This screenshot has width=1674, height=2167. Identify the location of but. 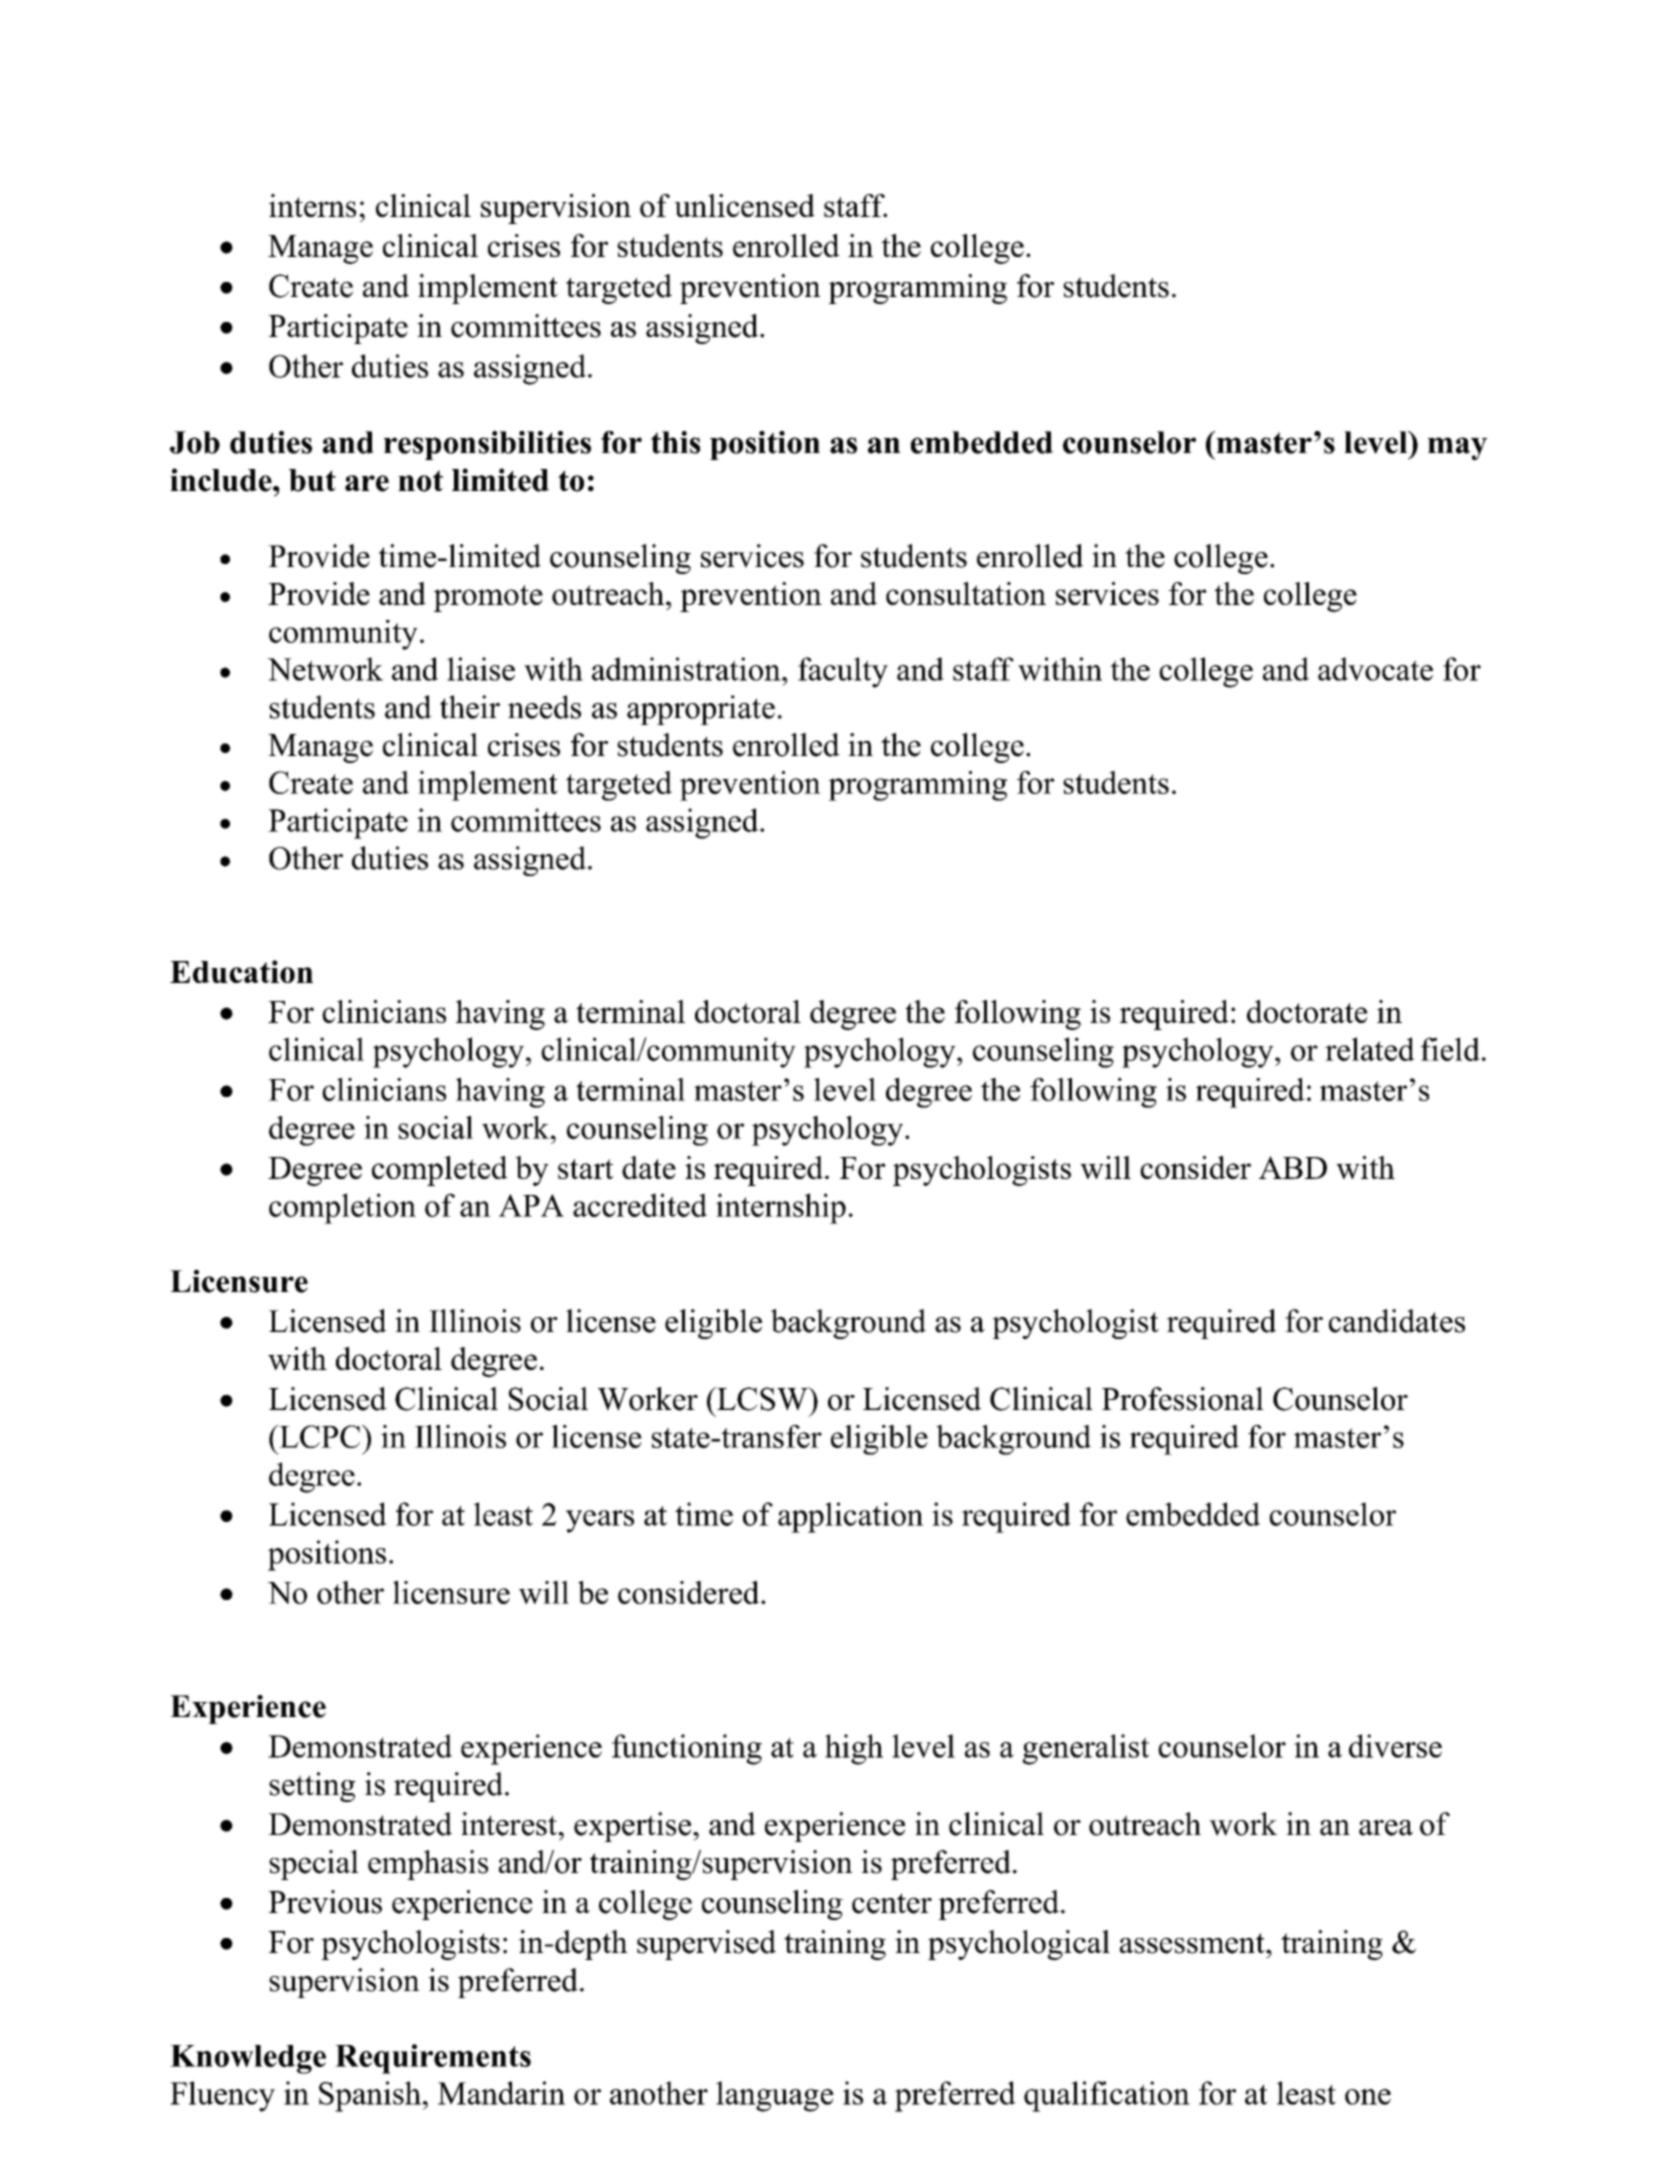
(312, 480).
